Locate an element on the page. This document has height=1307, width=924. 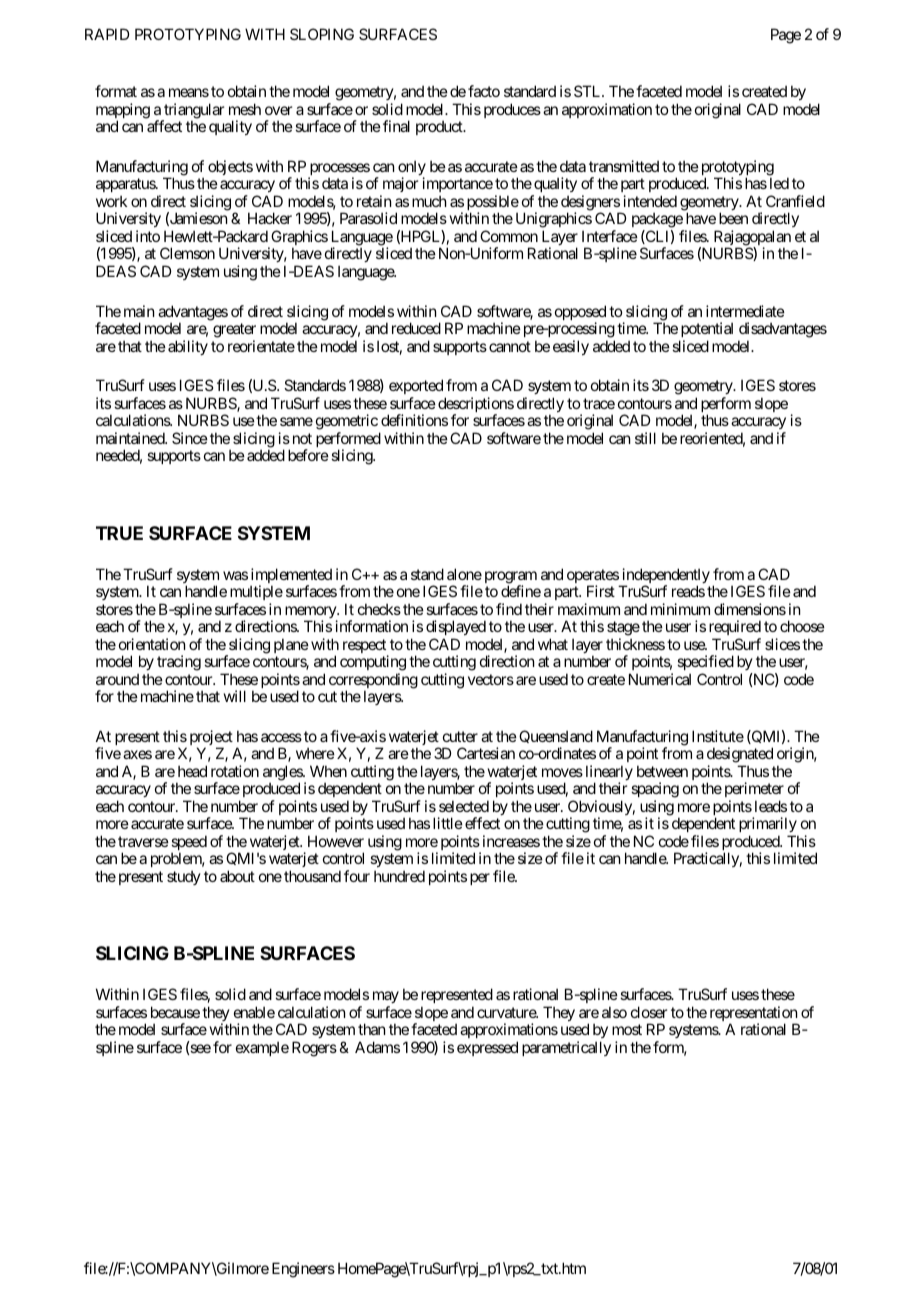
because is located at coordinates (175, 1012).
